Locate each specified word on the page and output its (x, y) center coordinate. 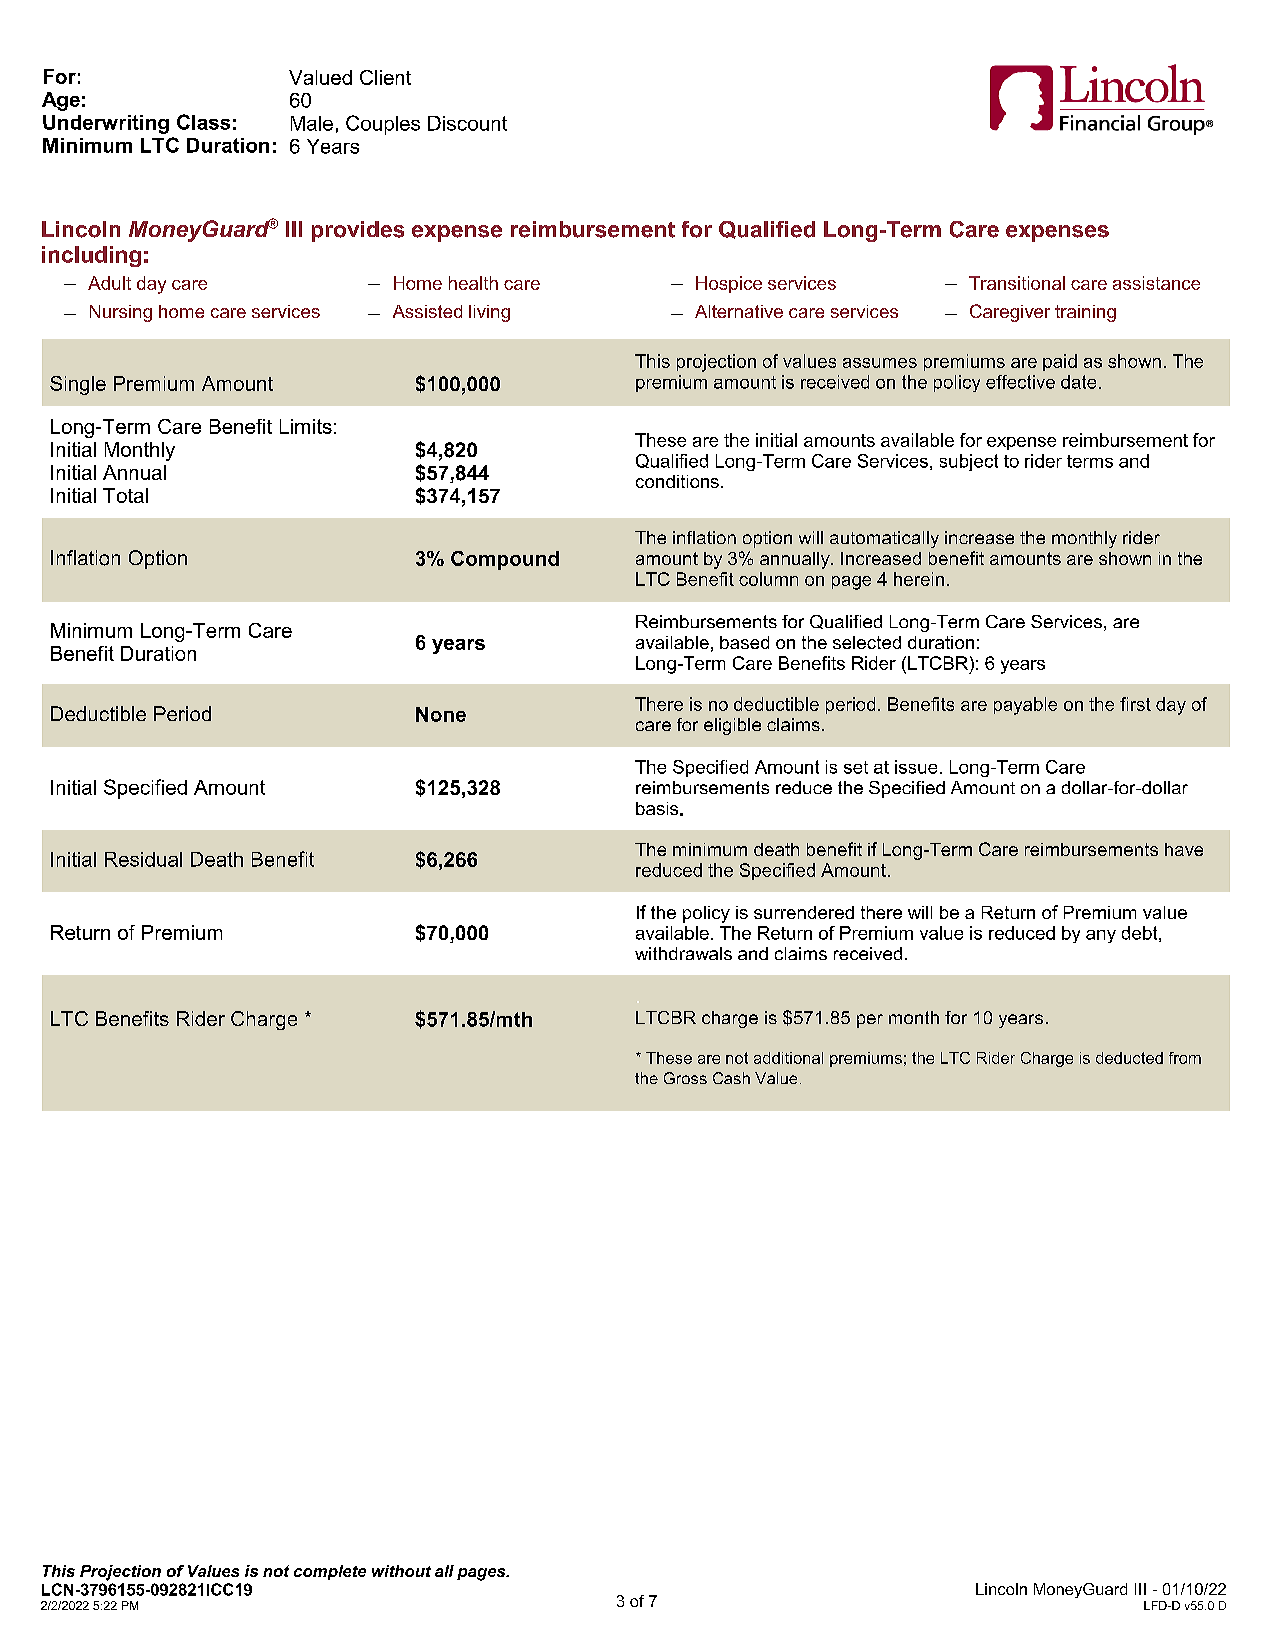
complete (330, 1572)
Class (203, 122)
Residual (143, 859)
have (1184, 849)
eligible (732, 726)
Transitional (1017, 283)
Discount (467, 123)
